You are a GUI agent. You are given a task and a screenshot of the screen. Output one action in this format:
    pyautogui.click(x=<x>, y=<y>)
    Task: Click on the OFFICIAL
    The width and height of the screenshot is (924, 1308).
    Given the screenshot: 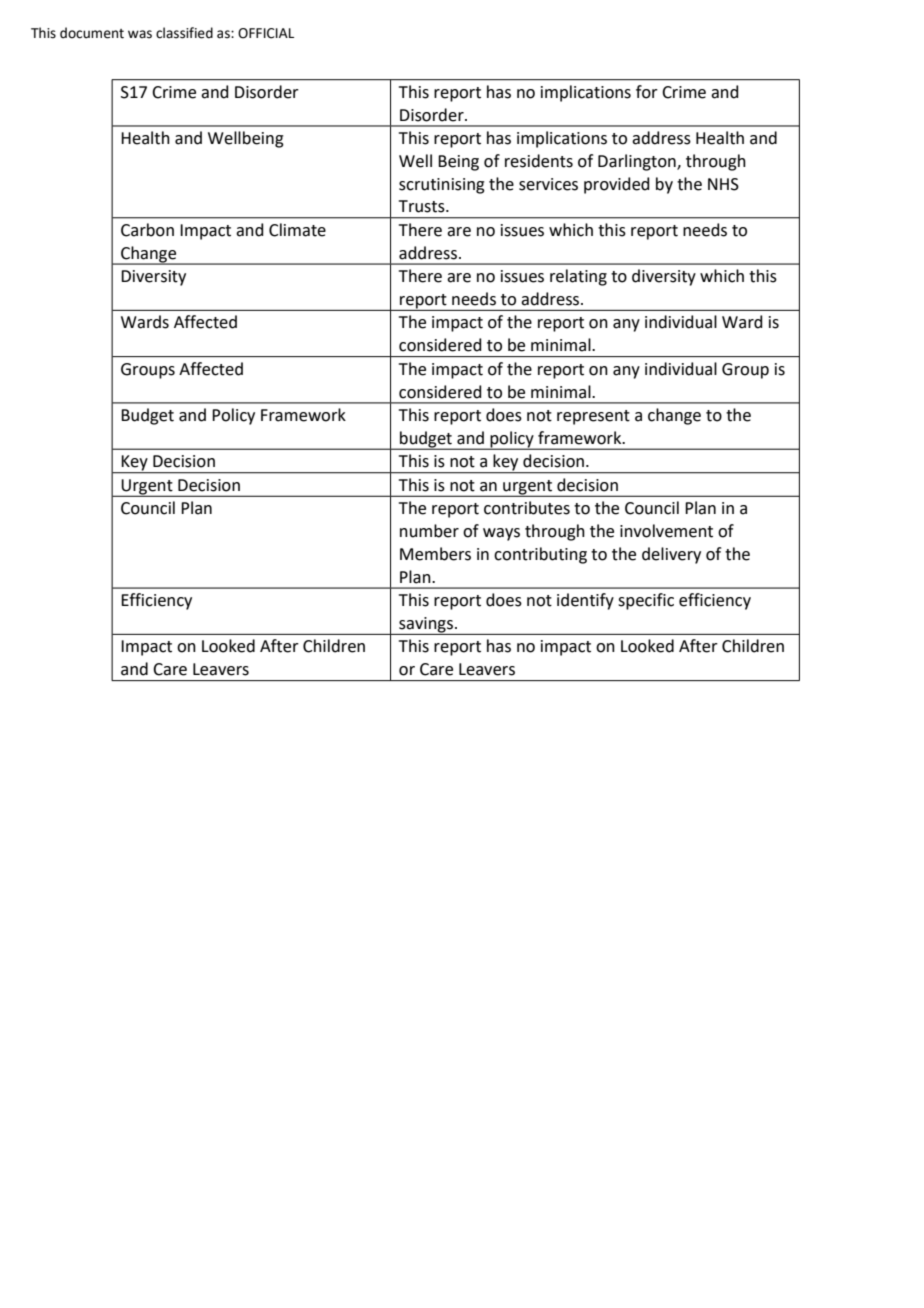 What is the action you would take?
    pyautogui.click(x=266, y=33)
